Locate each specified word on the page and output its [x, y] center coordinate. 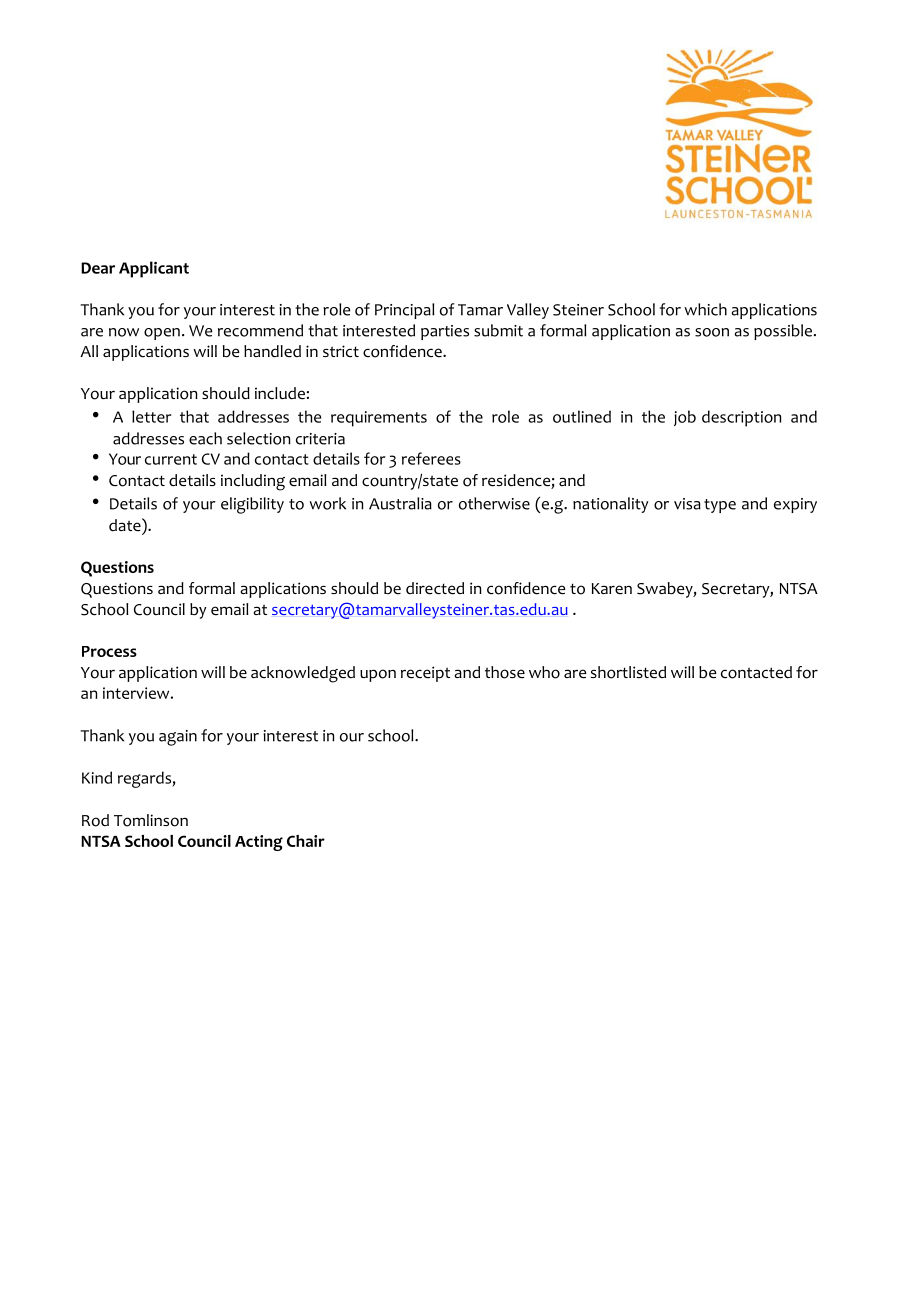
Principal [404, 311]
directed [435, 588]
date [126, 525]
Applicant [154, 269]
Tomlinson [151, 820]
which [705, 309]
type [720, 506]
